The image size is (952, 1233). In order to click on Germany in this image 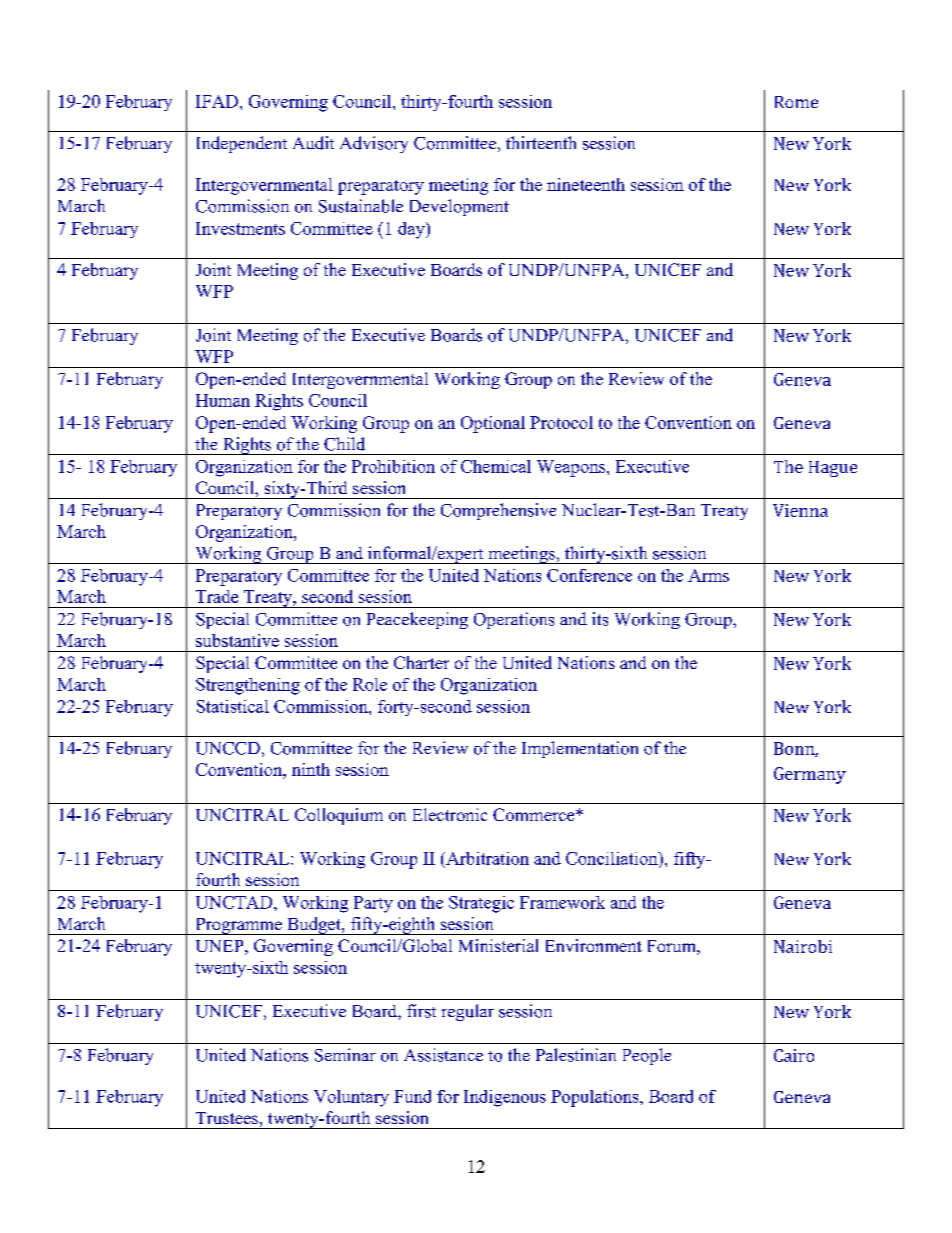, I will do `click(810, 775)`.
